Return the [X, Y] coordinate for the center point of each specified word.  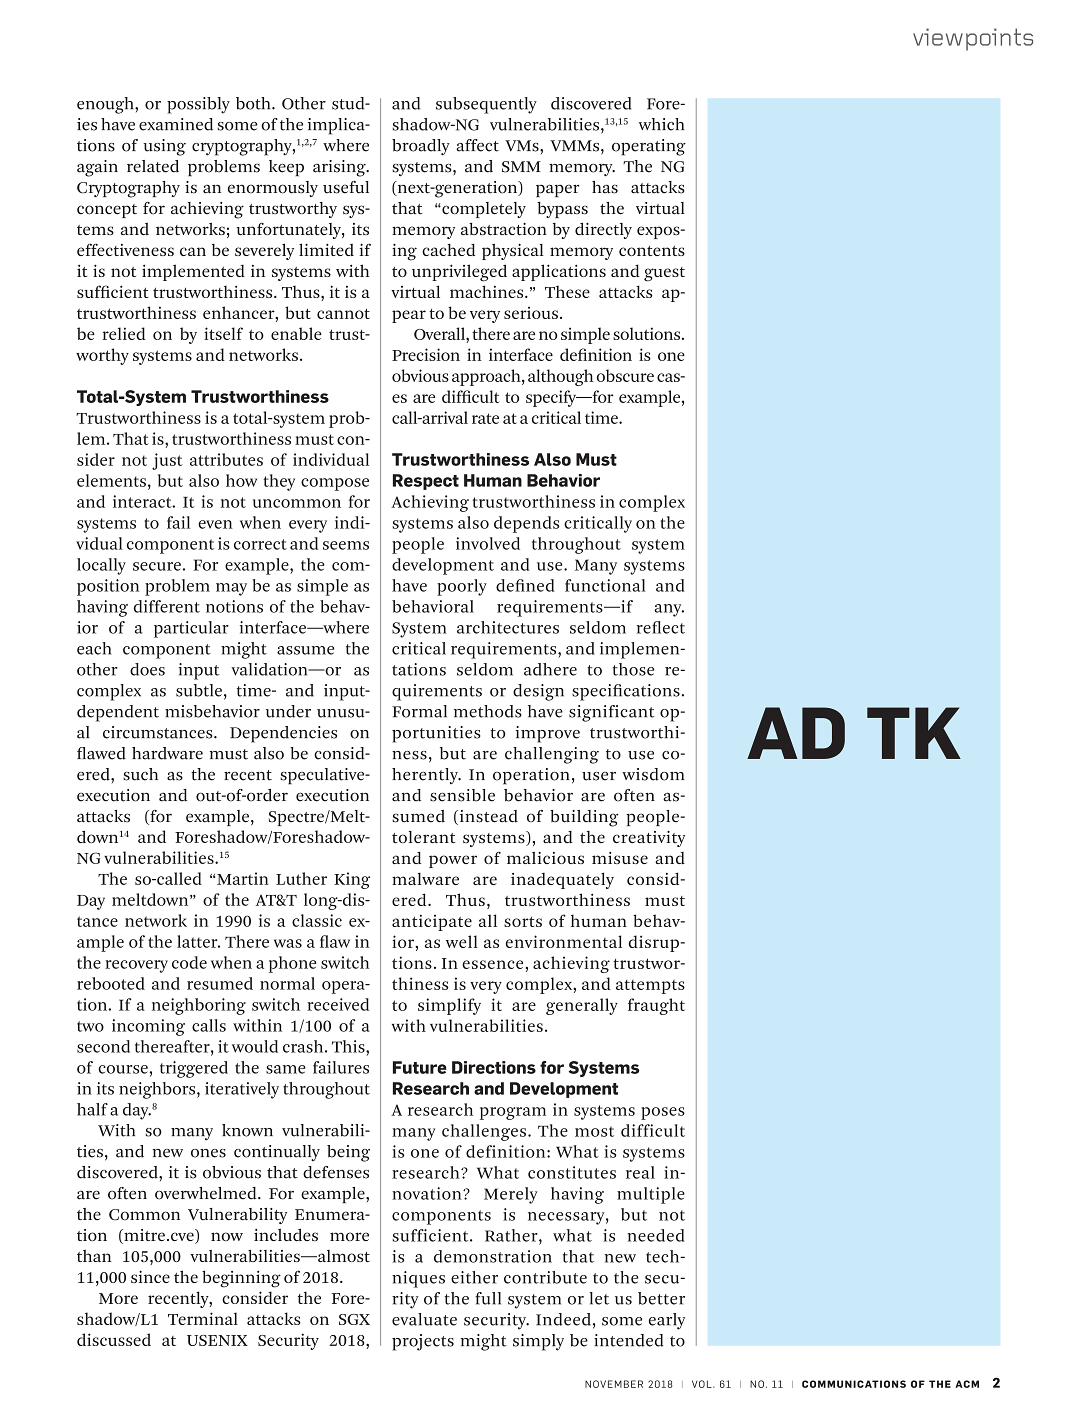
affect [477, 145]
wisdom [653, 774]
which [661, 124]
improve [548, 734]
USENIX [217, 1340]
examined [176, 124]
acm [967, 1384]
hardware [167, 753]
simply [538, 1342]
